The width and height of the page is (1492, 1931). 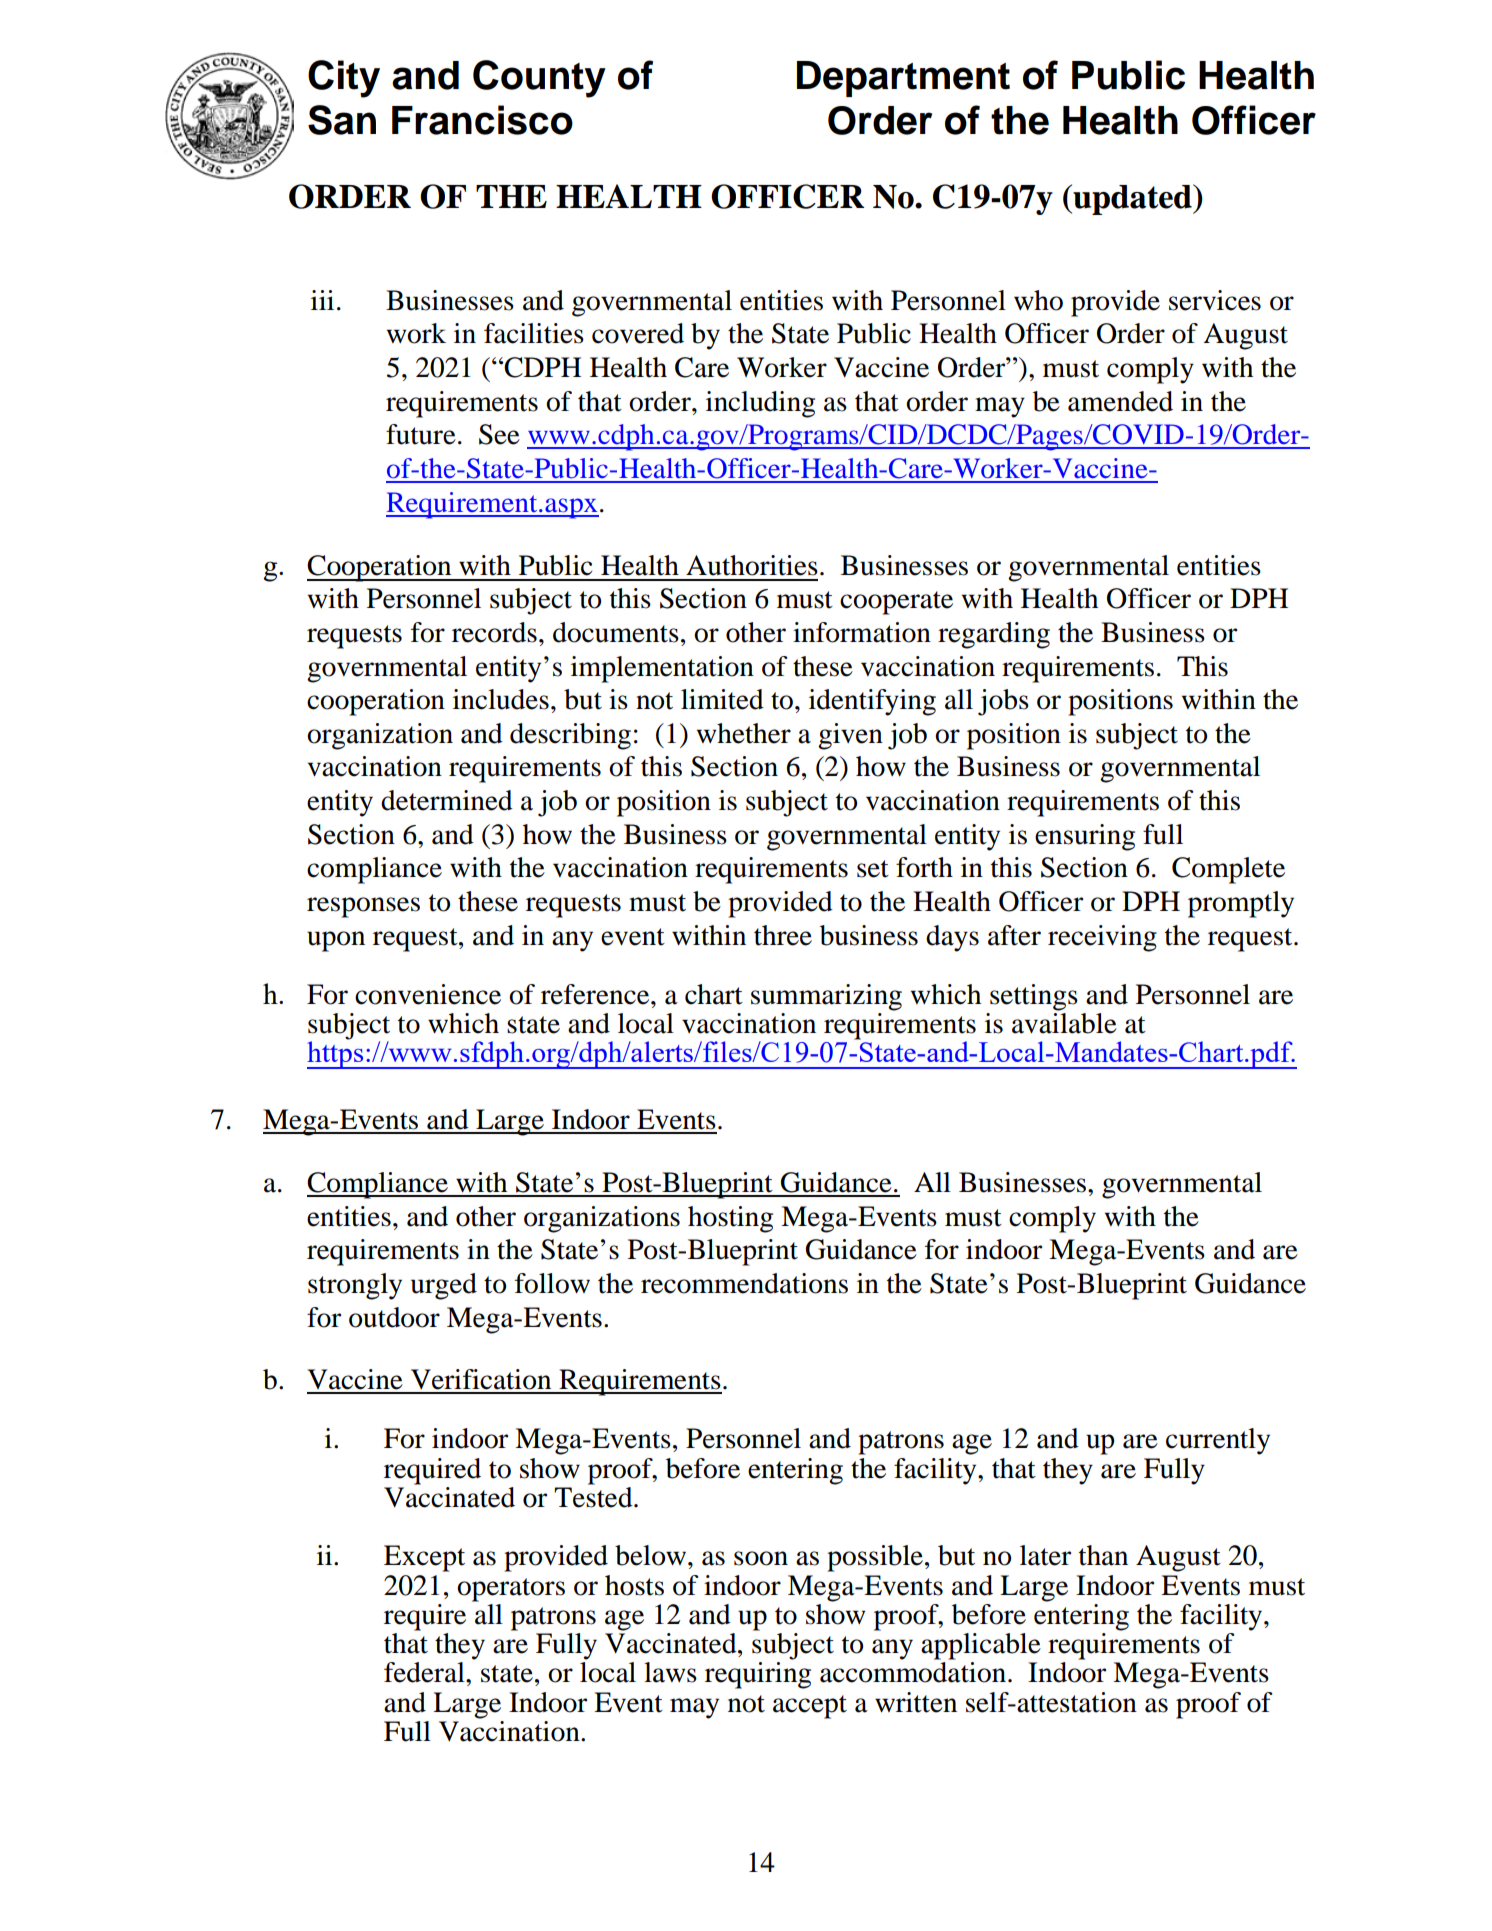 I want to click on Francisco, so click(x=482, y=120).
